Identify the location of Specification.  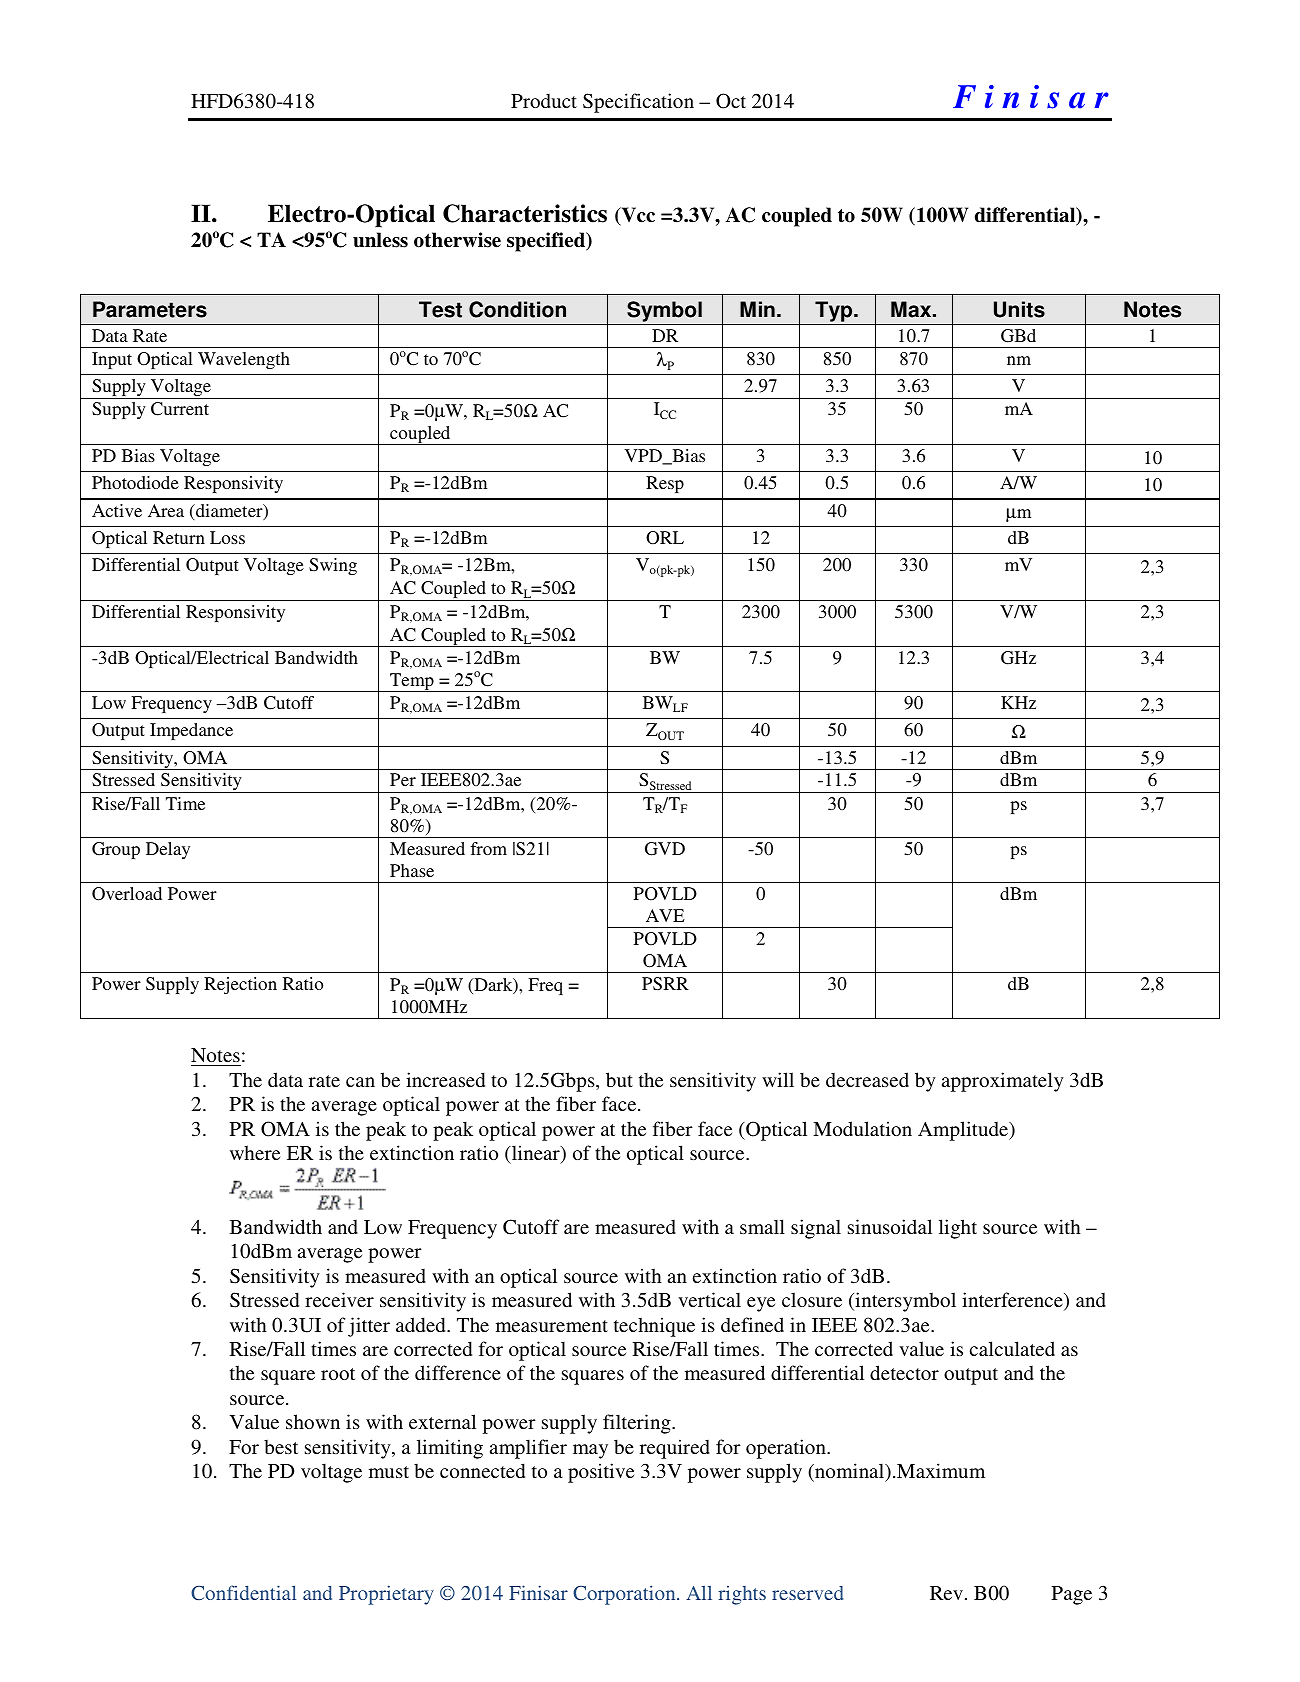
(638, 103).
